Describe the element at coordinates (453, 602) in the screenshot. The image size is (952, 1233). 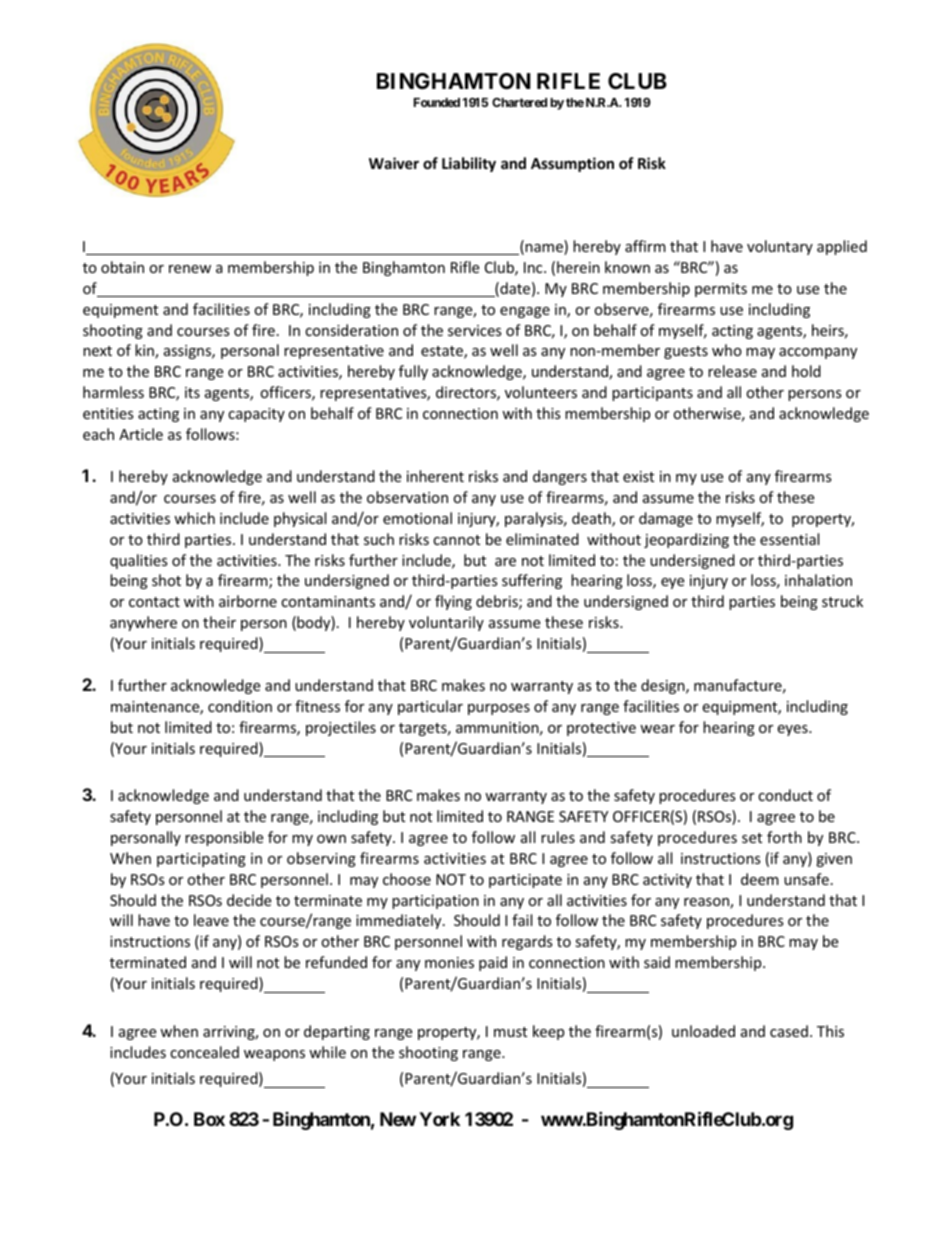
I see `flying` at that location.
